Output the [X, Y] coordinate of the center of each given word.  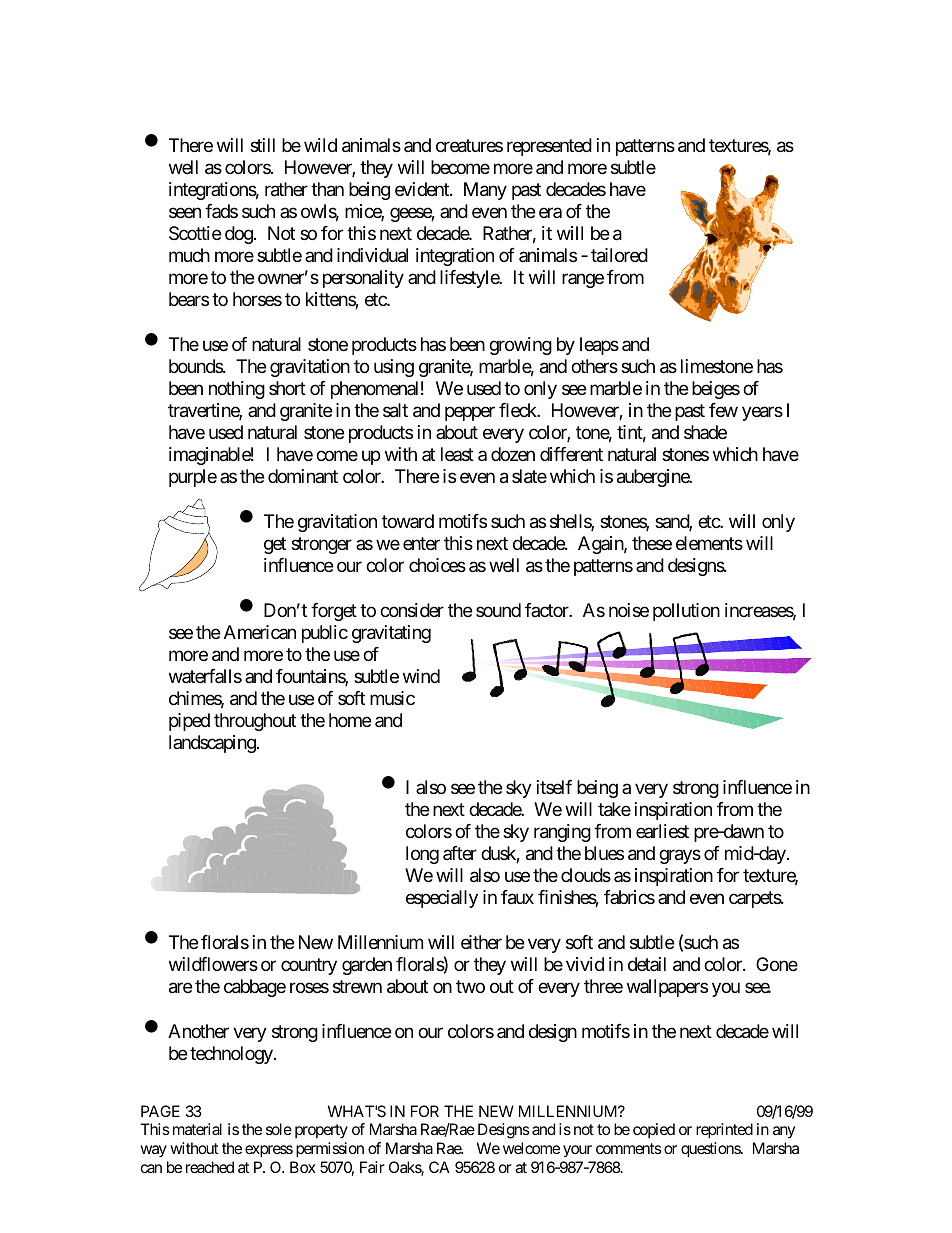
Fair [372, 1167]
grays [680, 857]
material [197, 1129]
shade [705, 432]
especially [442, 899]
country [309, 967]
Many [485, 191]
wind [421, 676]
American [260, 632]
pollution [686, 612]
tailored [619, 255]
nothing [237, 390]
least [457, 454]
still [262, 145]
